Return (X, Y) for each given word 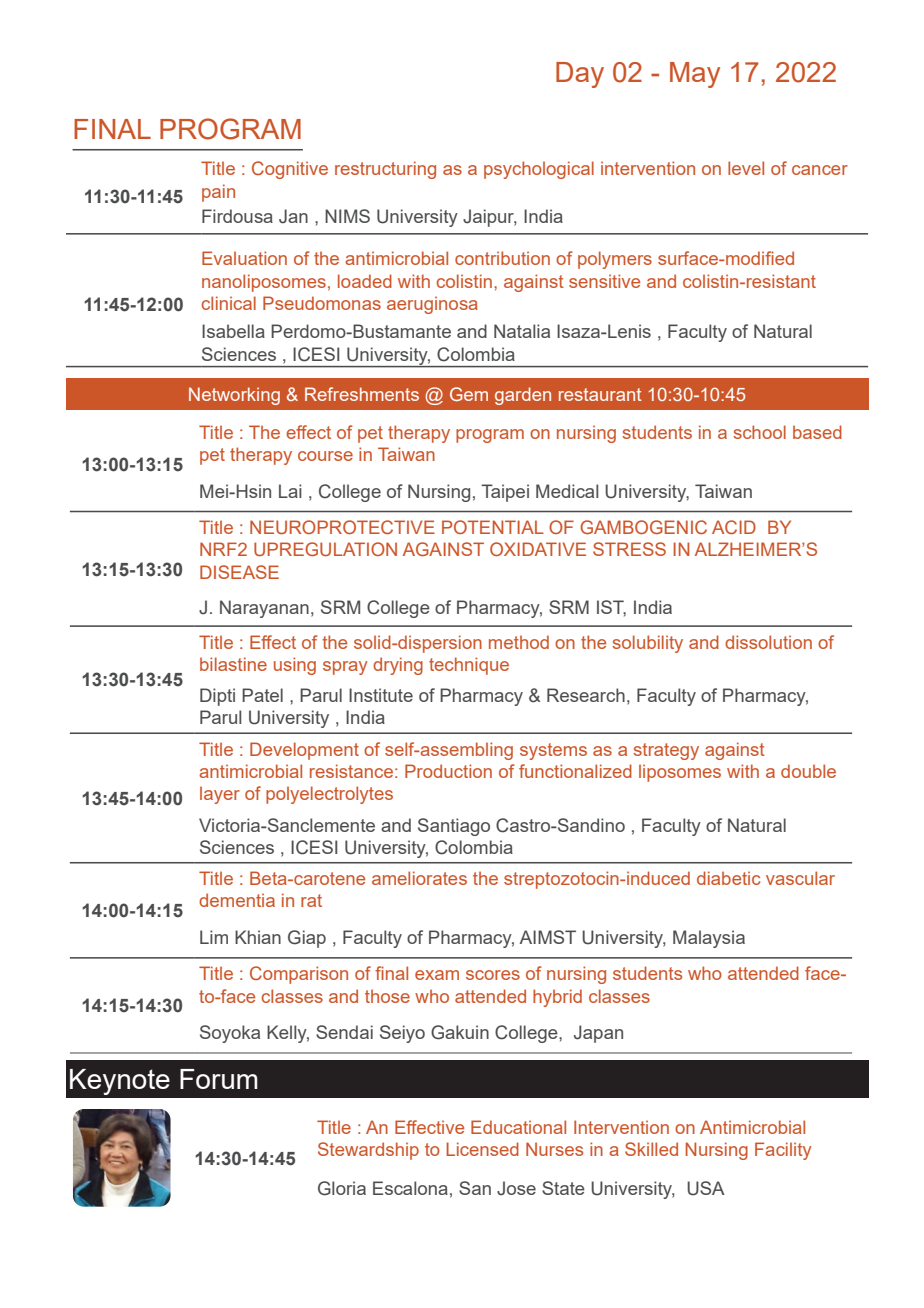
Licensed (482, 1149)
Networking (234, 396)
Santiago (454, 827)
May (695, 75)
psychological (539, 170)
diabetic (728, 878)
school (759, 432)
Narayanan (264, 609)
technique (469, 666)
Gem (469, 394)
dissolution (768, 642)
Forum (219, 1079)
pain (218, 193)
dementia (237, 900)
